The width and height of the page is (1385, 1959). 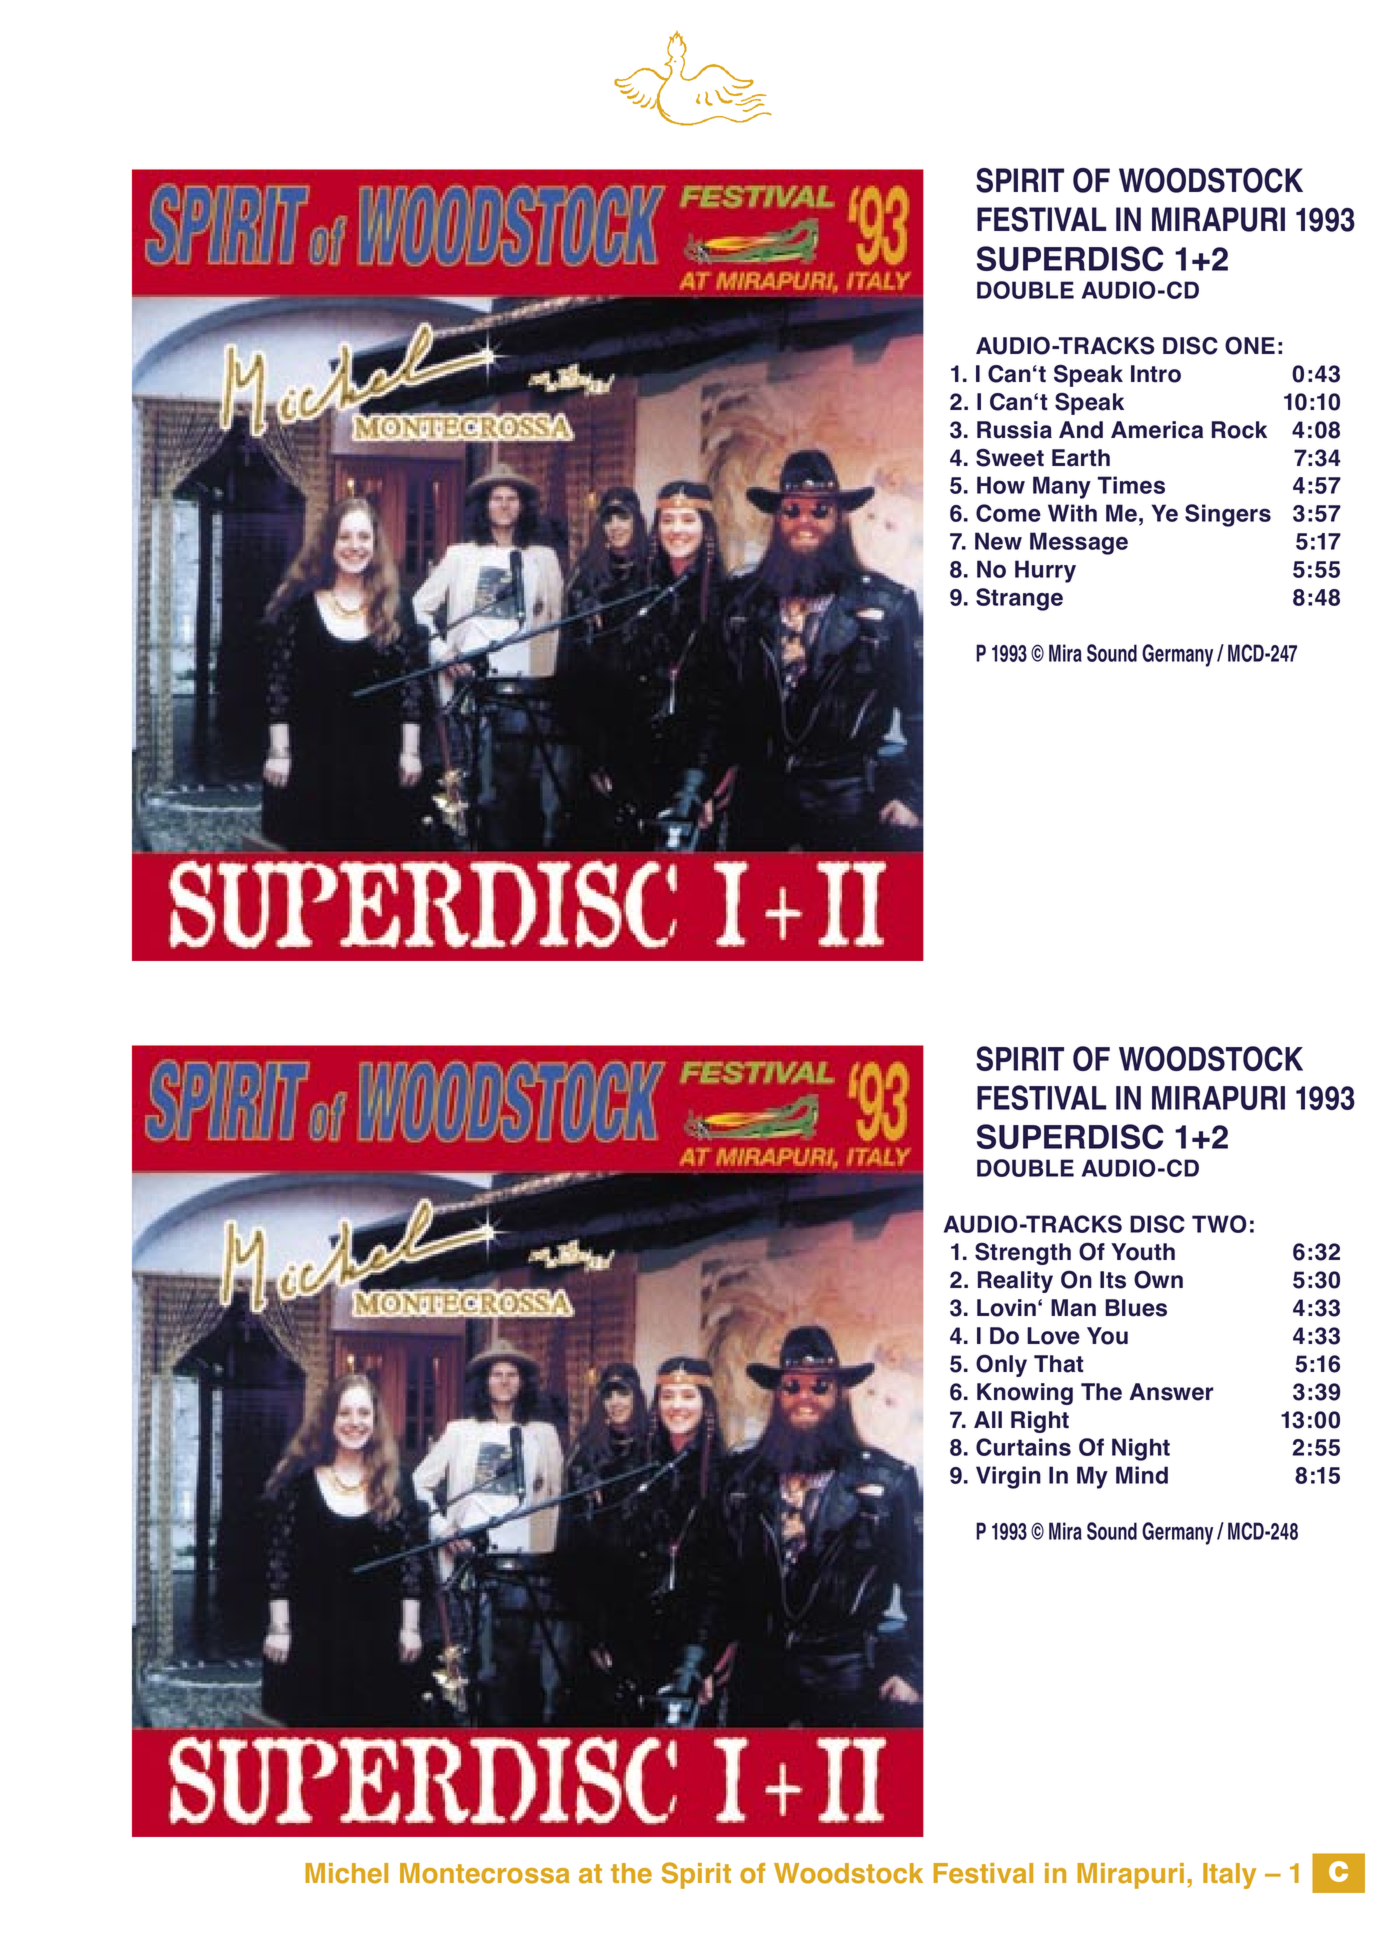 I want to click on Message, so click(x=1079, y=543).
